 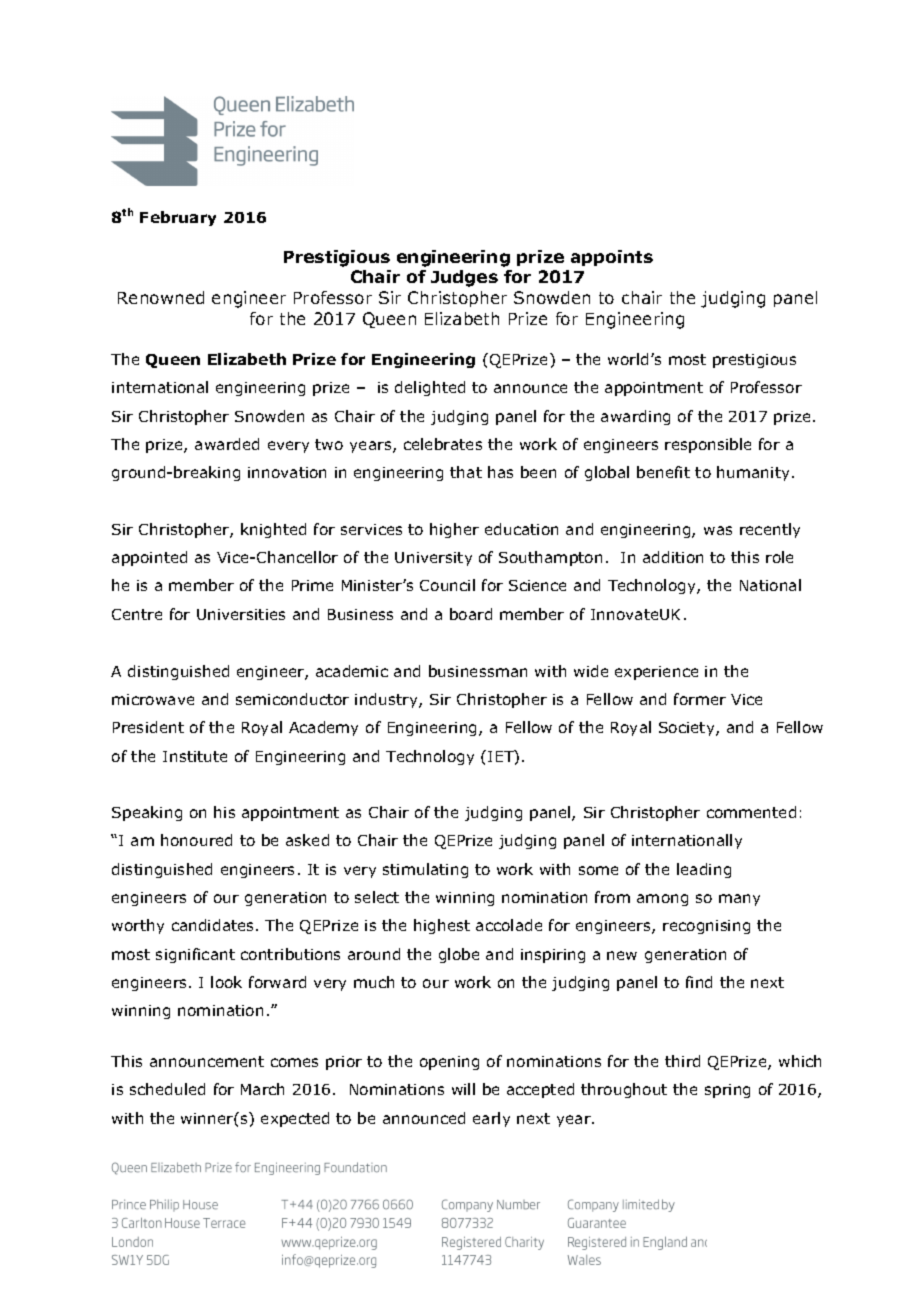 I want to click on appoints, so click(x=612, y=258).
